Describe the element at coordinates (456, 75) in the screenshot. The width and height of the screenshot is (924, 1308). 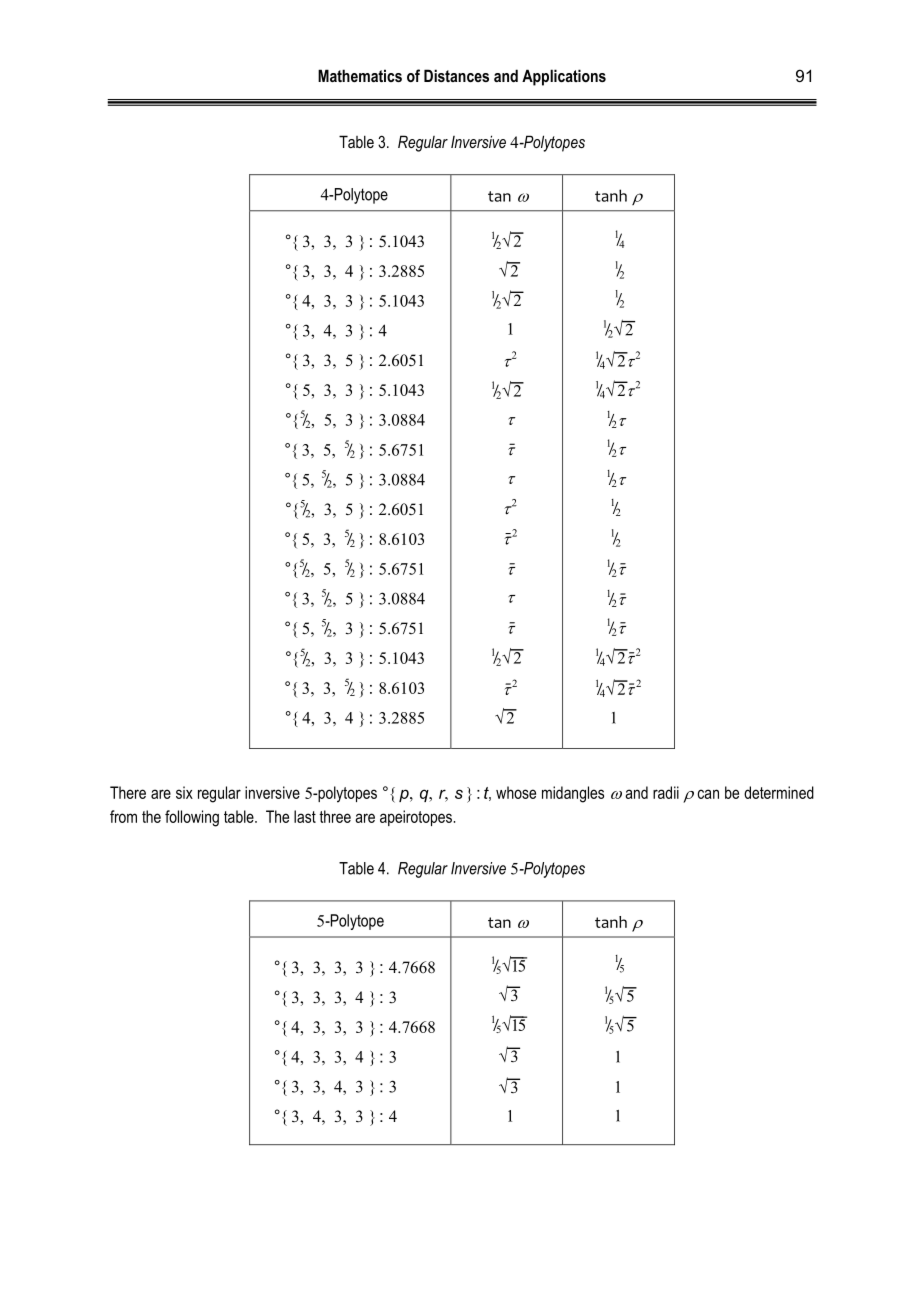
I see `Distances` at that location.
